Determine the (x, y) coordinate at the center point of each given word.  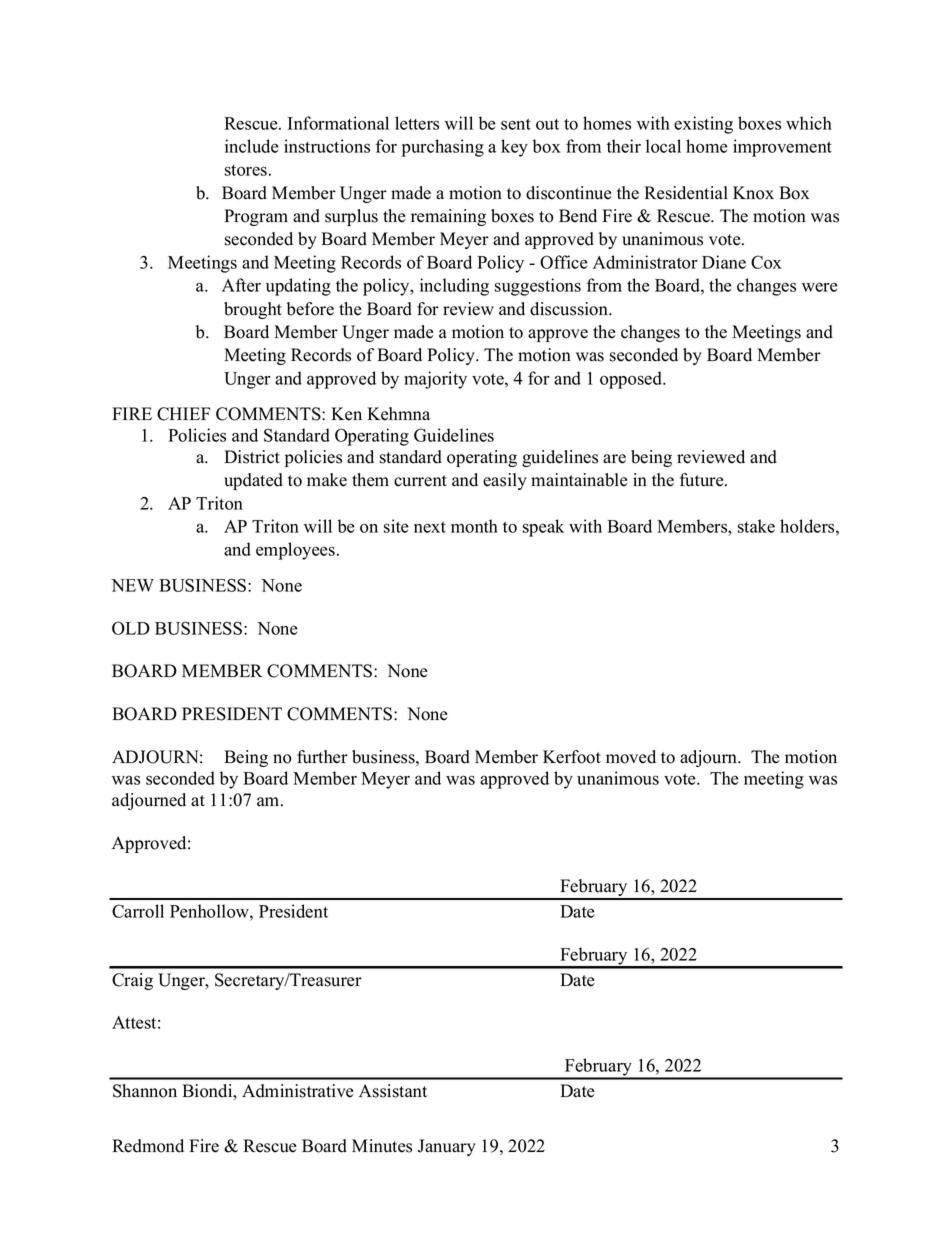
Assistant (393, 1091)
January (447, 1147)
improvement (782, 148)
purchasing (443, 148)
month (474, 526)
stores (246, 170)
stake (756, 526)
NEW (132, 585)
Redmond (148, 1146)
